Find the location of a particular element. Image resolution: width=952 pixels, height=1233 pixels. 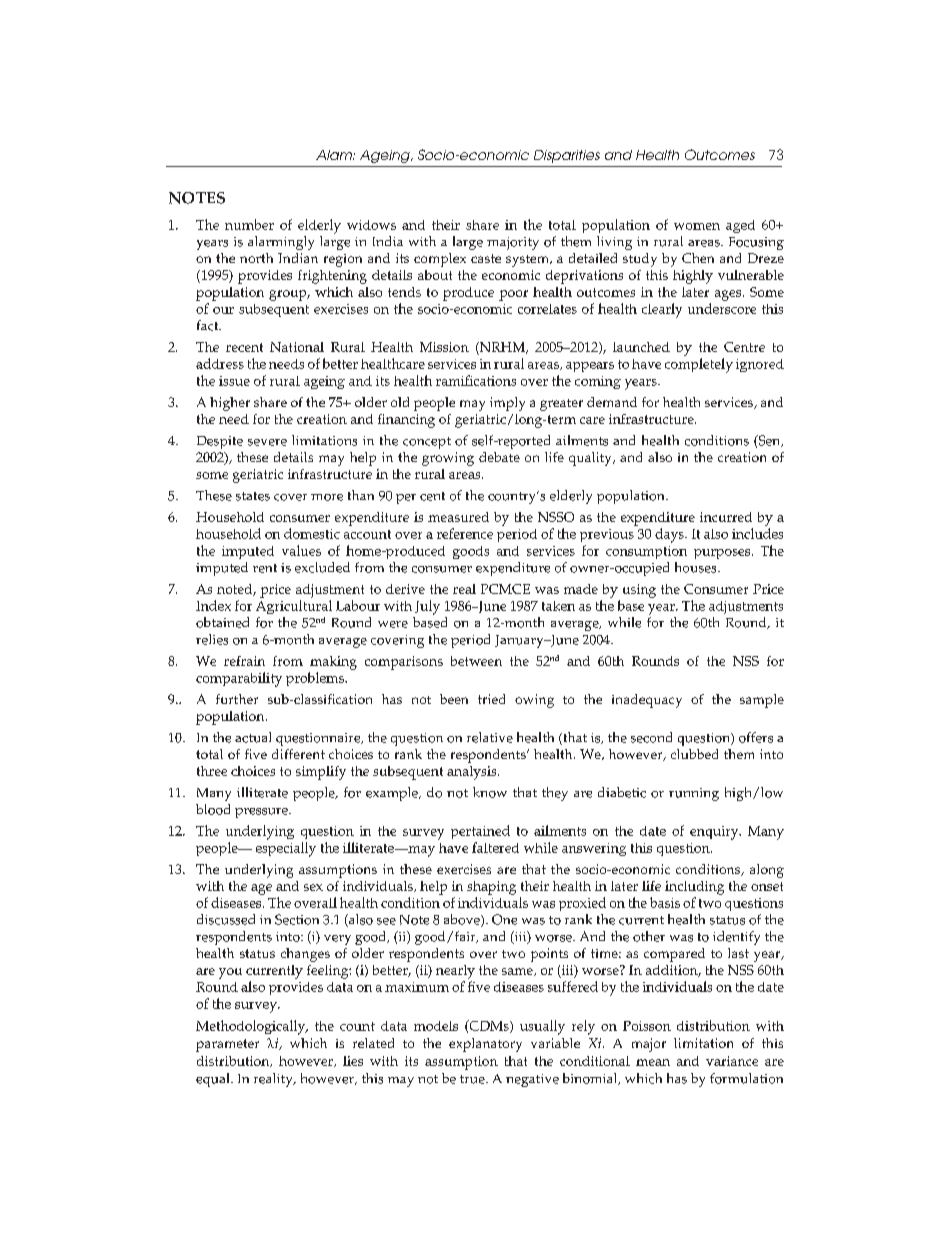

houses is located at coordinates (697, 567).
